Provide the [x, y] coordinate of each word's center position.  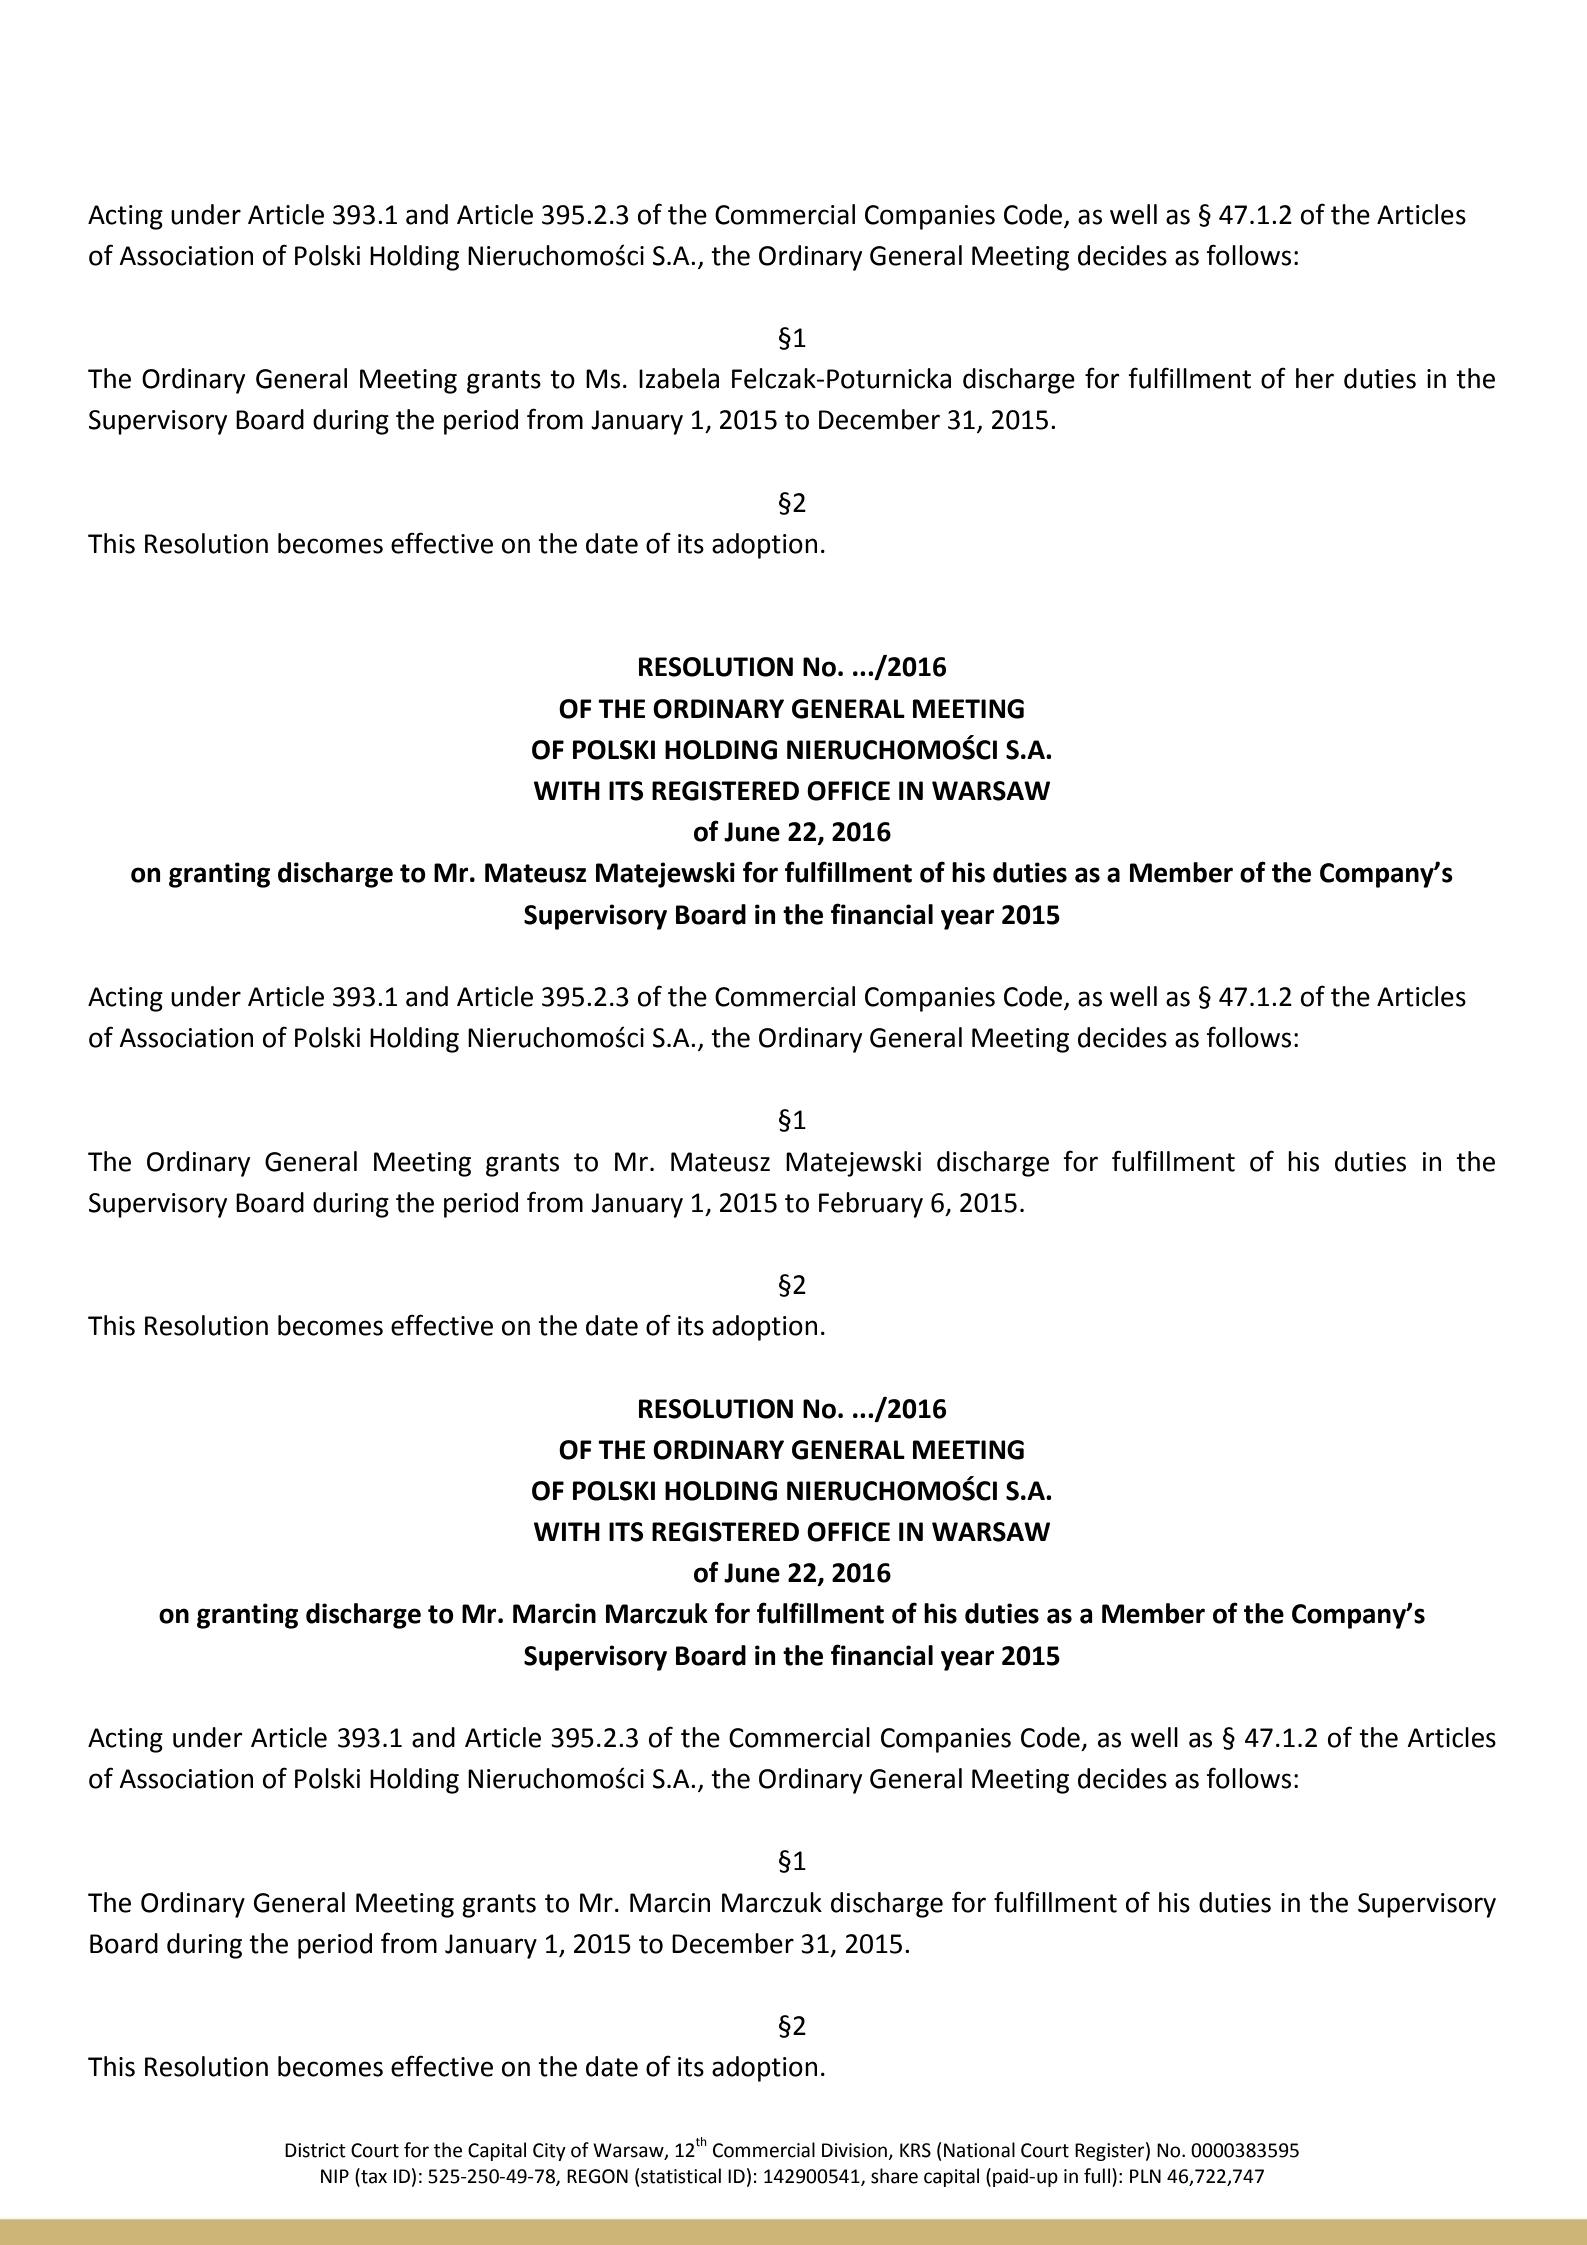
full [1098, 2176]
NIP [335, 2176]
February [871, 1205]
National [979, 2150]
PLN [1145, 2176]
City [549, 2152]
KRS [915, 2150]
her [1315, 378]
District [315, 2150]
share [894, 2176]
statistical [681, 2176]
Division [854, 2150]
